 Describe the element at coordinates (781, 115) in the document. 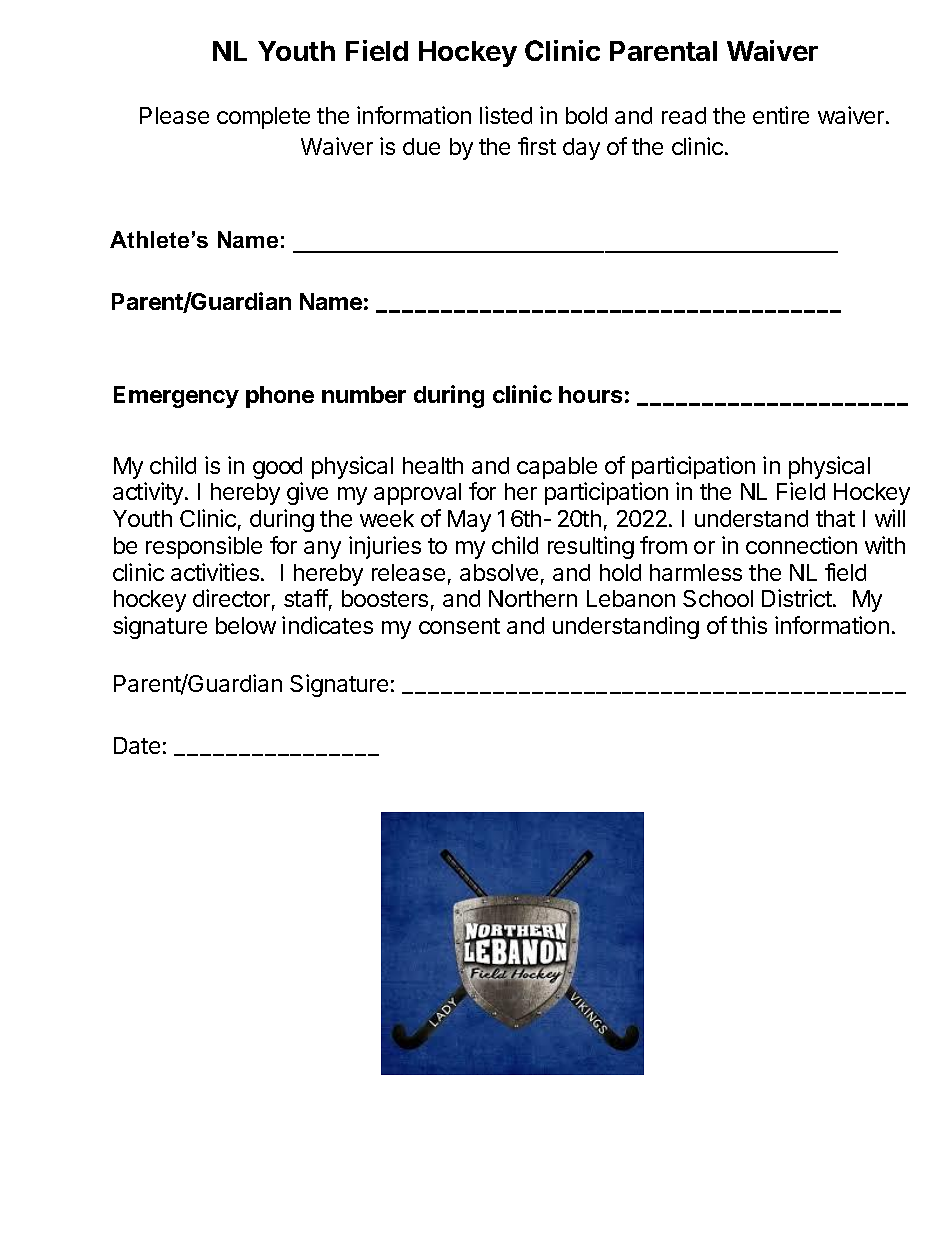

I see `entire` at that location.
